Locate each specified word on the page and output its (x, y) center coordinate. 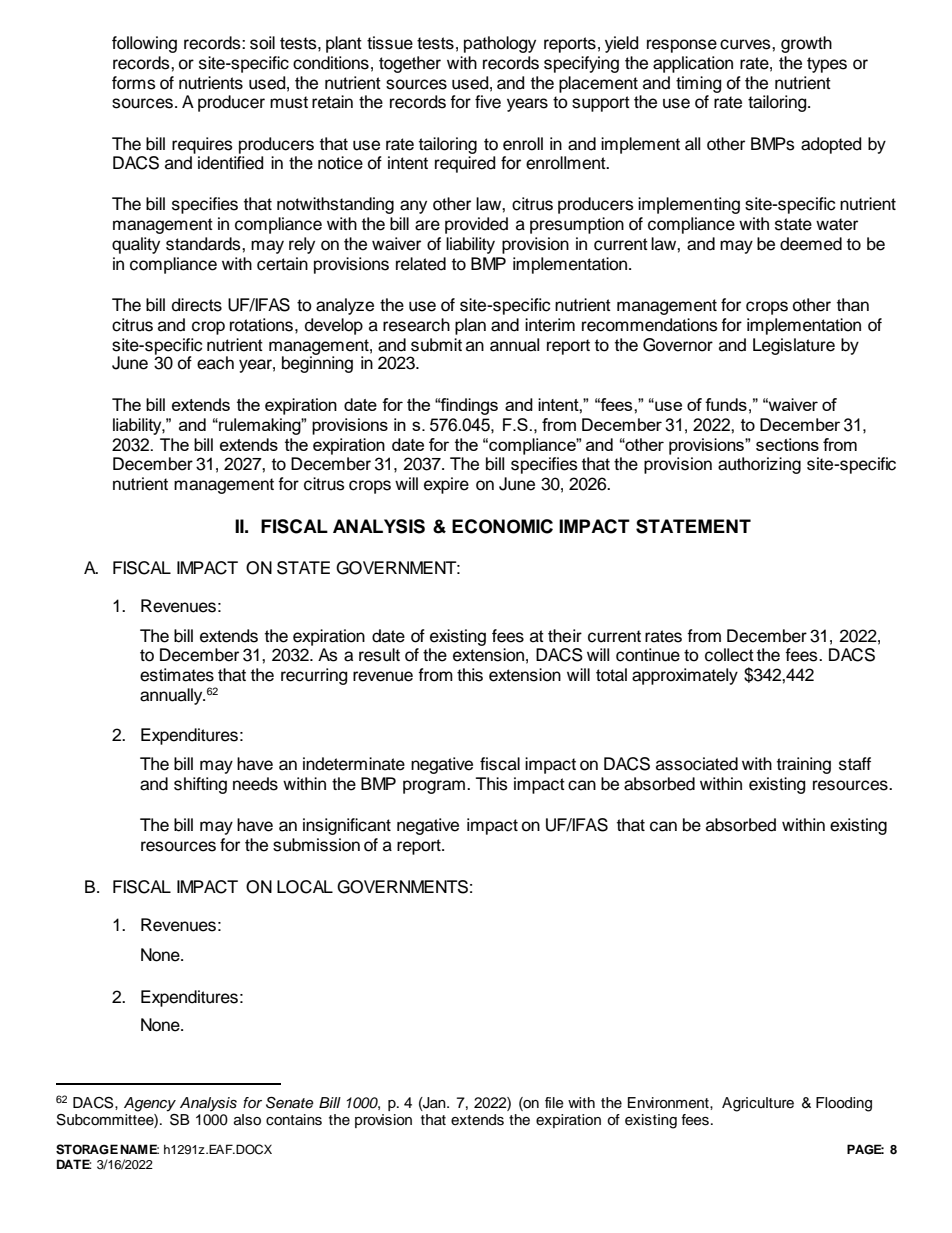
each (215, 363)
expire (446, 485)
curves (746, 44)
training (804, 765)
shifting (200, 785)
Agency (150, 1104)
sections (787, 444)
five (488, 102)
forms (134, 83)
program (434, 787)
